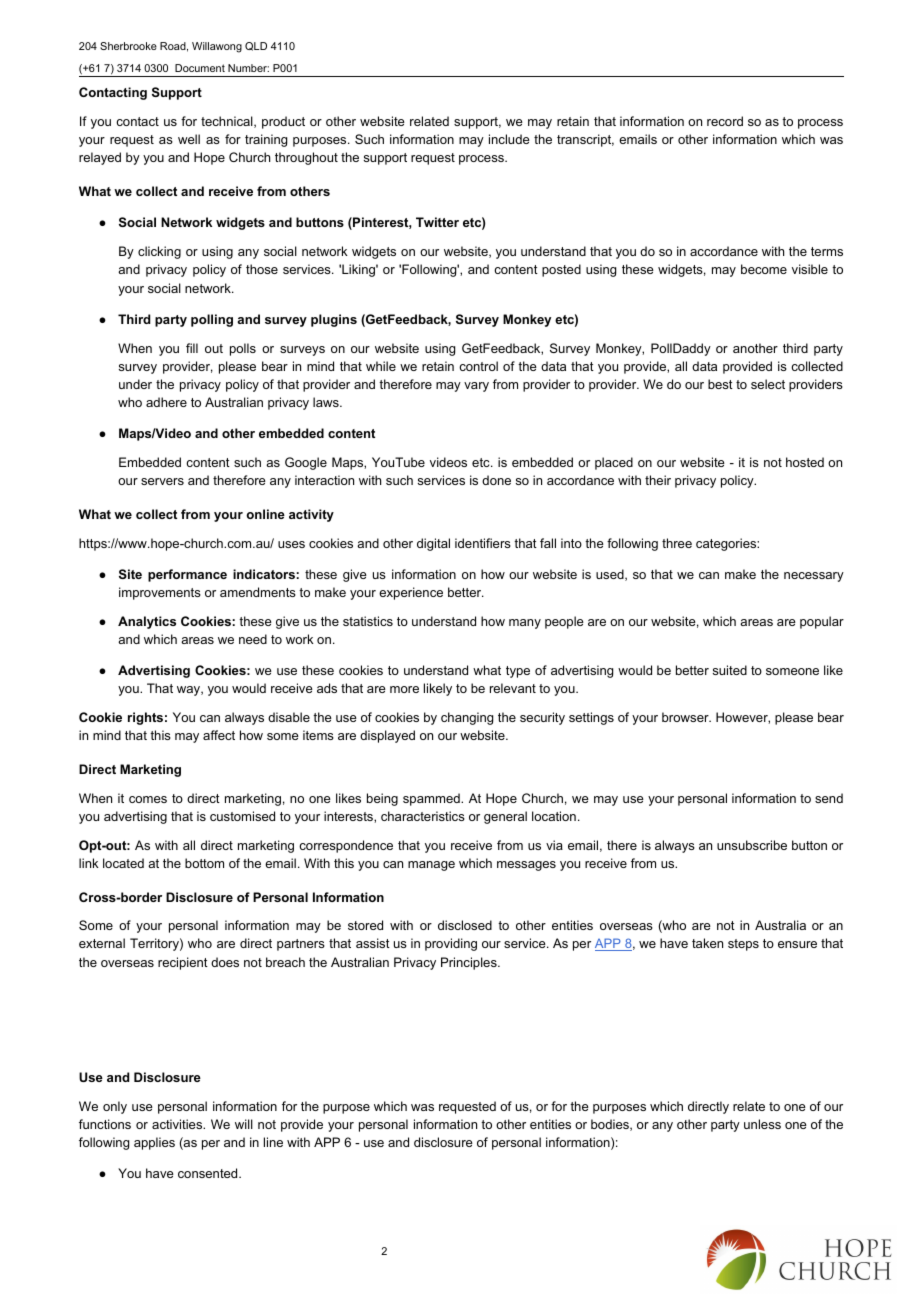 This page has width=924, height=1307. I want to click on improvements, so click(160, 593).
